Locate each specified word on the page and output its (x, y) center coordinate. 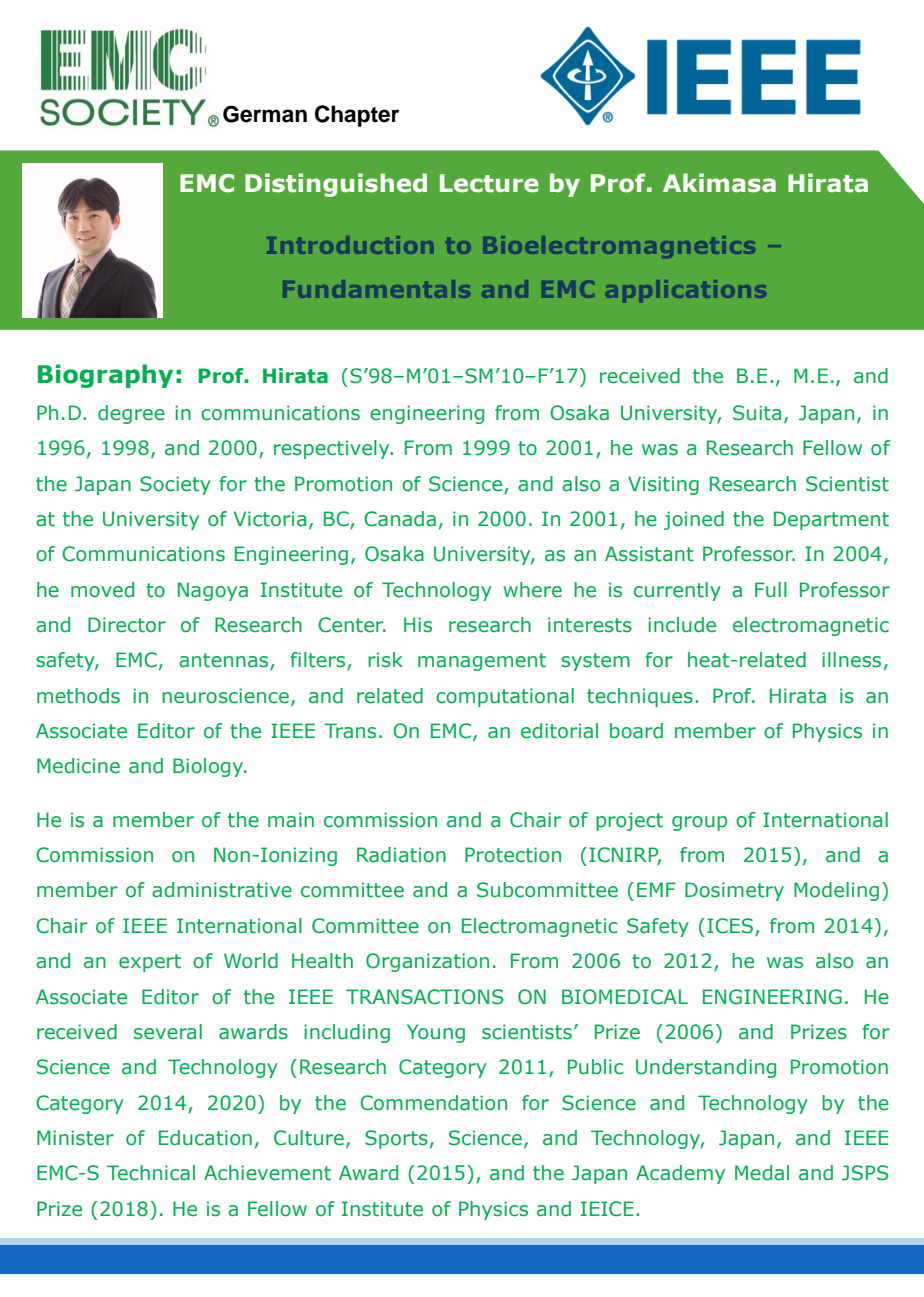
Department (831, 520)
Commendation (433, 1103)
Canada (400, 519)
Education (205, 1138)
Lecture (489, 183)
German (265, 114)
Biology (209, 767)
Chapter (357, 116)
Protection (513, 855)
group (699, 823)
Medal (762, 1173)
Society (175, 485)
